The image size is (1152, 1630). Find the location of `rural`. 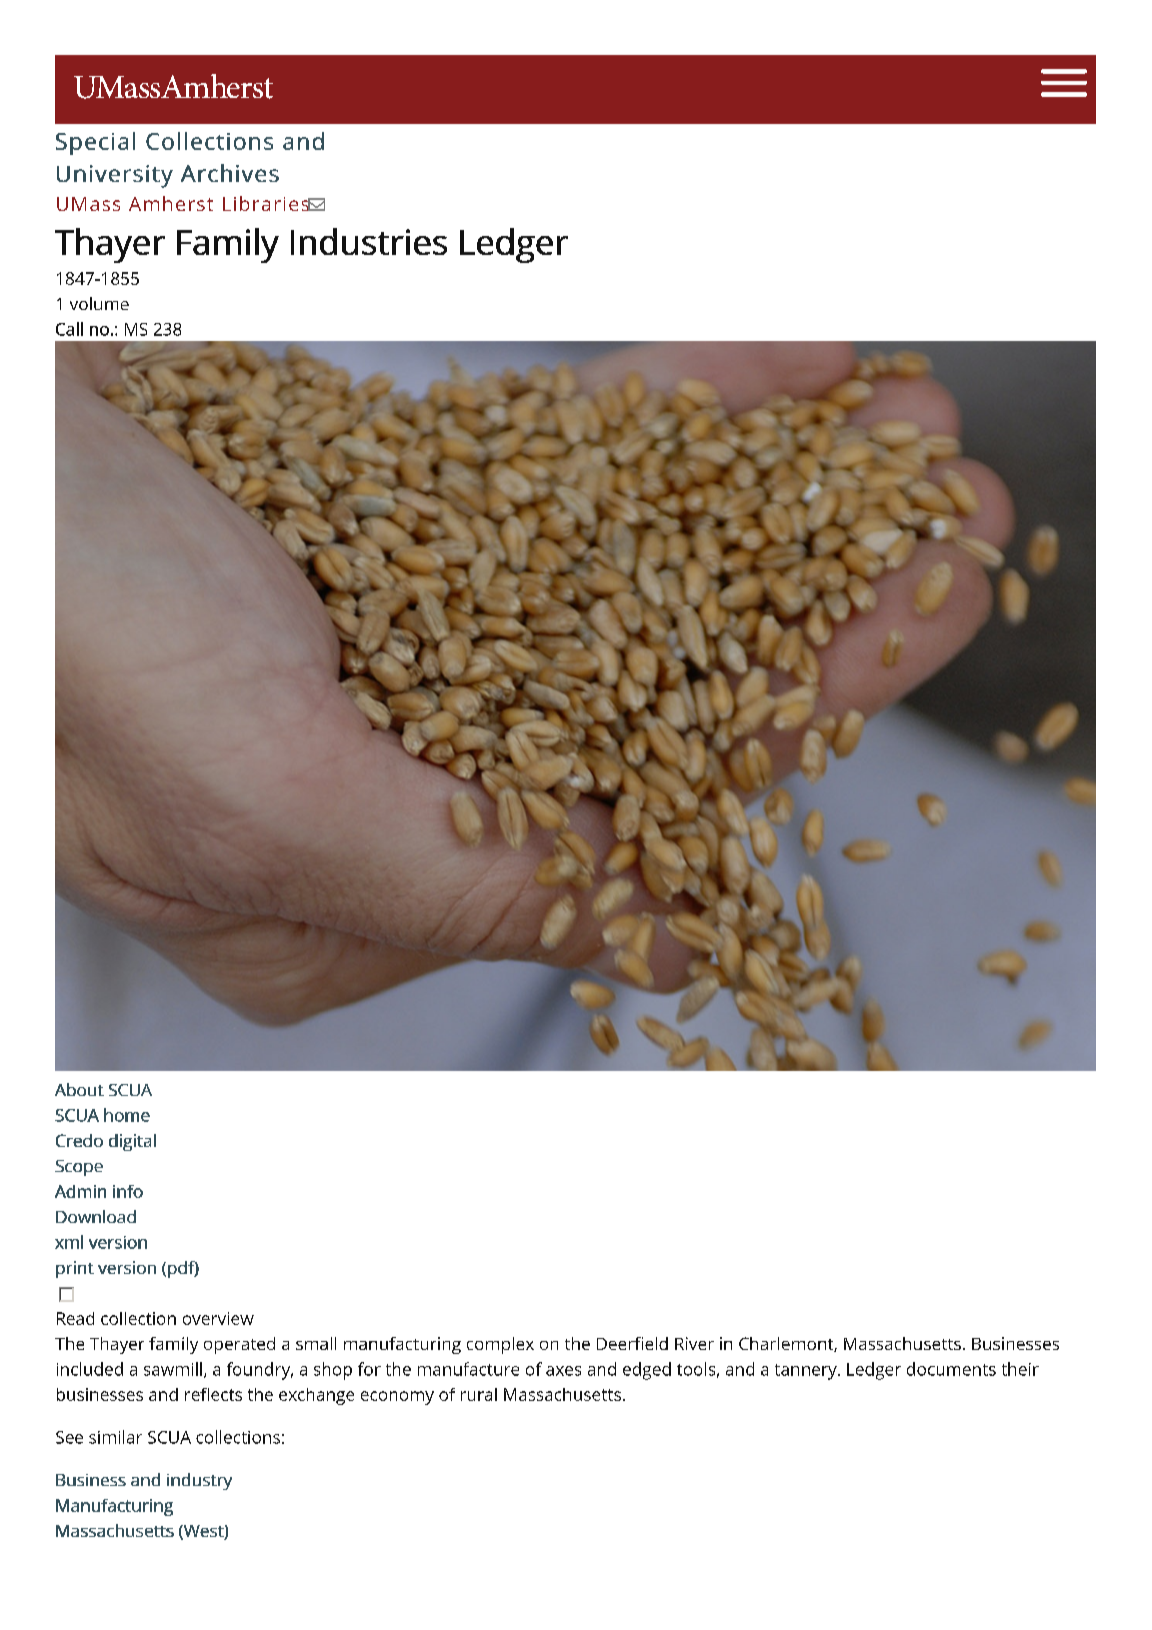

rural is located at coordinates (479, 1394).
